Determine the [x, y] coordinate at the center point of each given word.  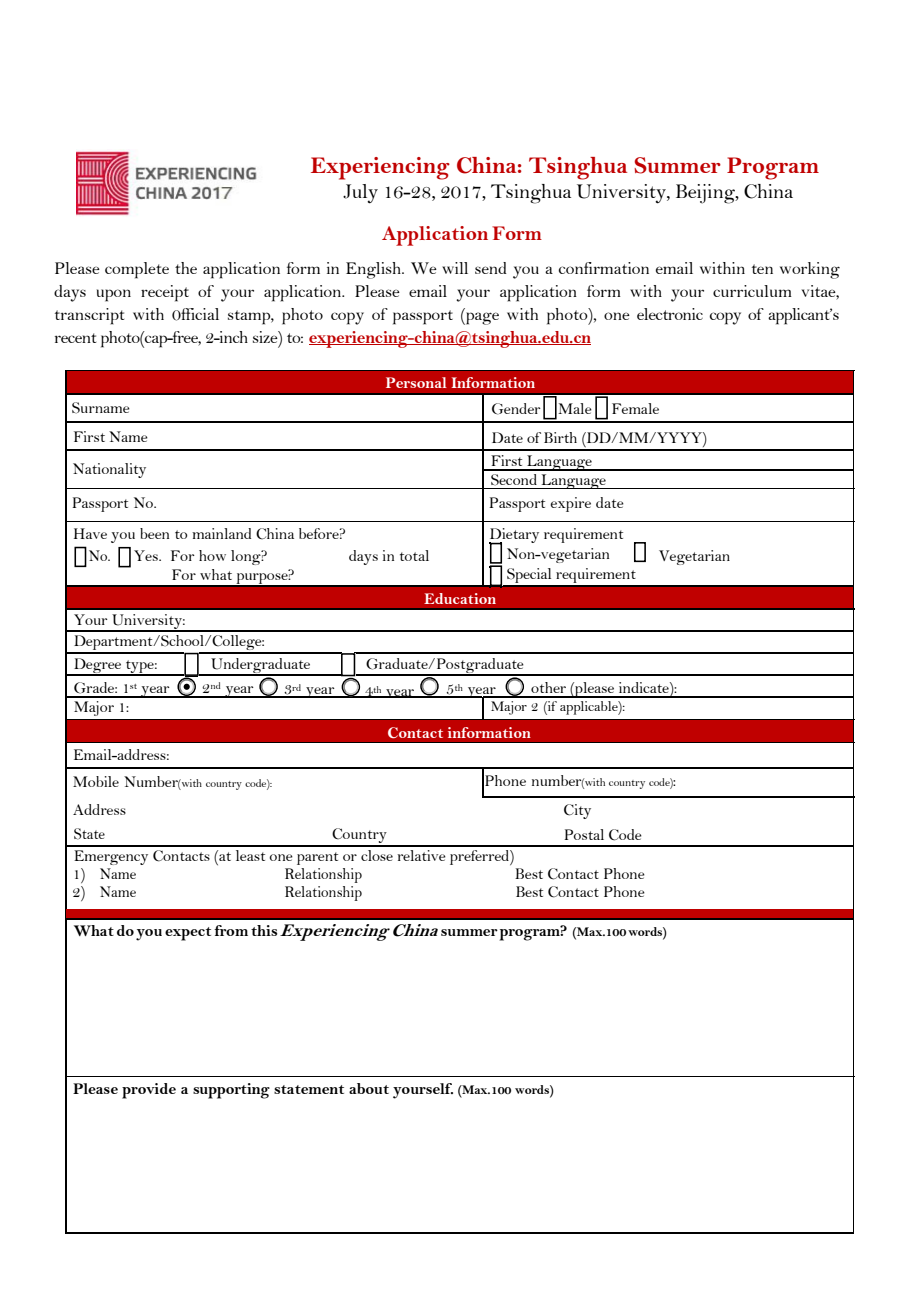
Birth [560, 437]
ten [762, 269]
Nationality [109, 470]
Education [460, 598]
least [250, 855]
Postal [584, 834]
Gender [516, 409]
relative [421, 855]
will [455, 268]
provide [149, 1091]
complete [137, 270]
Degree [98, 667]
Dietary [514, 536]
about [369, 1088]
